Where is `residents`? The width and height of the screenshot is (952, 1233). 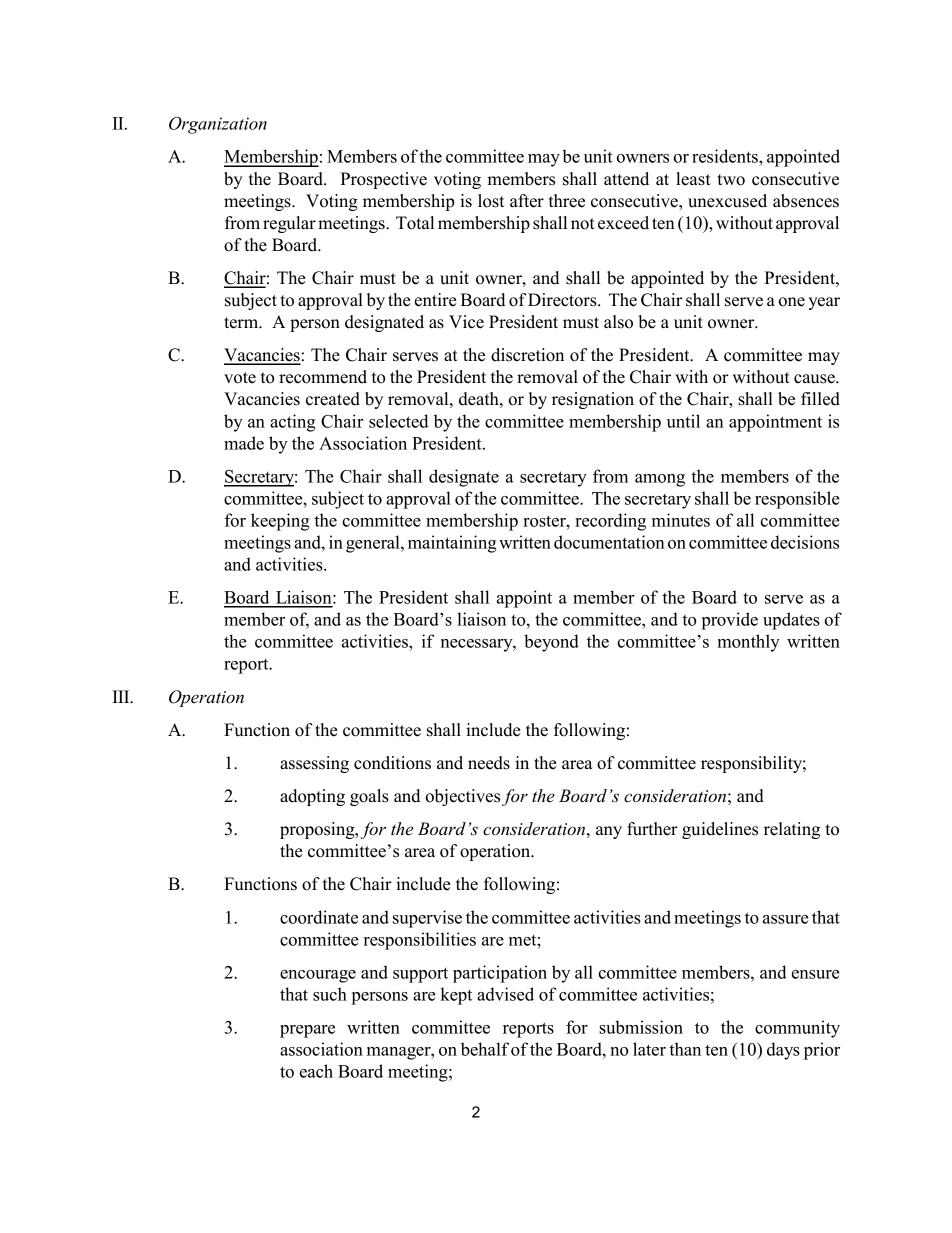
residents is located at coordinates (726, 156).
